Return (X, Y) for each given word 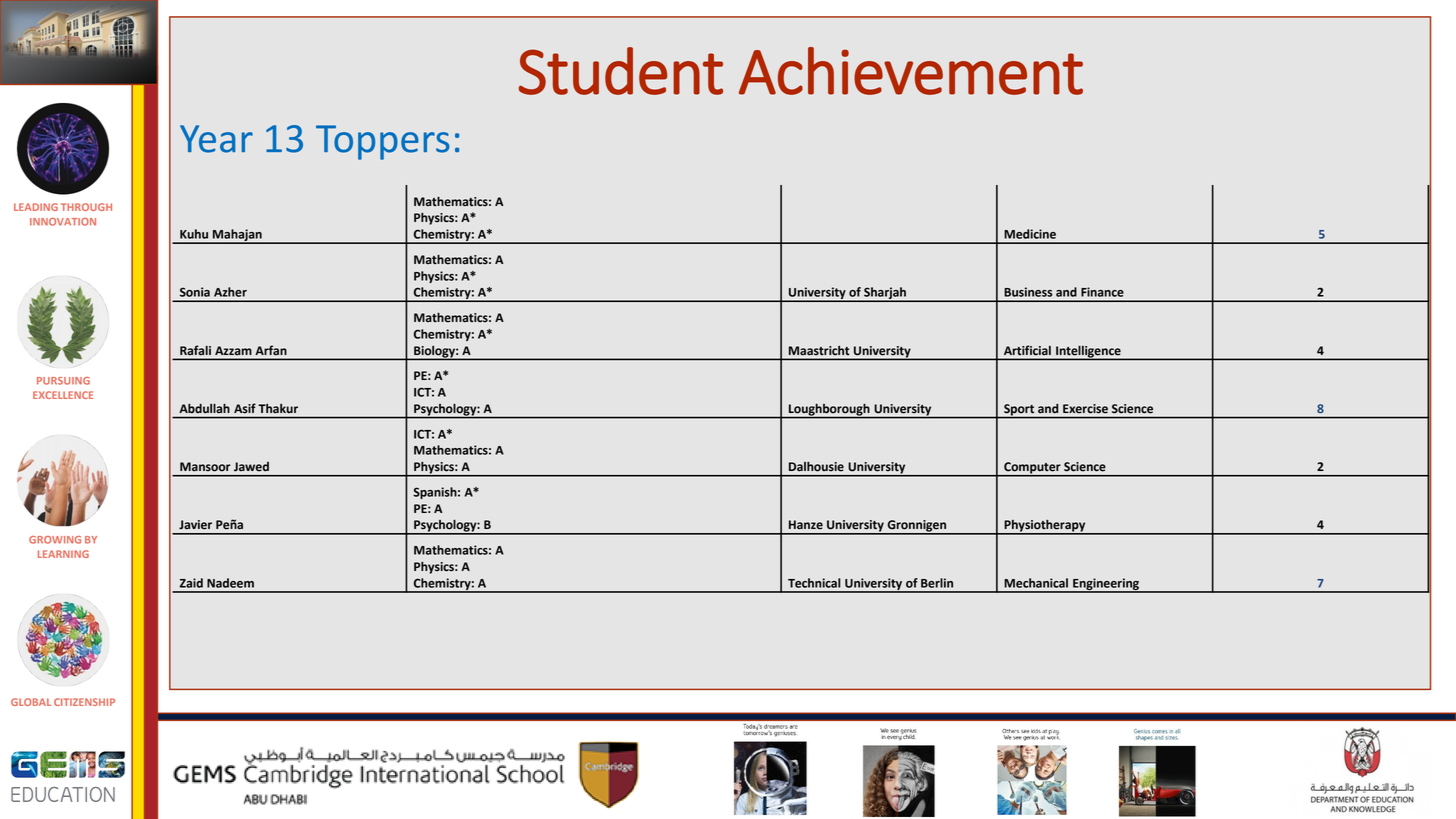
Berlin (937, 583)
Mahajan (237, 236)
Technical (814, 583)
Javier (195, 525)
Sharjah (885, 294)
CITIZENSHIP (84, 702)
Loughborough (829, 411)
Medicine (1030, 234)
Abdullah (205, 408)
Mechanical (1036, 583)
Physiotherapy (1045, 527)
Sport (1019, 411)
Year (216, 139)
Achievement (911, 71)
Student (621, 71)
